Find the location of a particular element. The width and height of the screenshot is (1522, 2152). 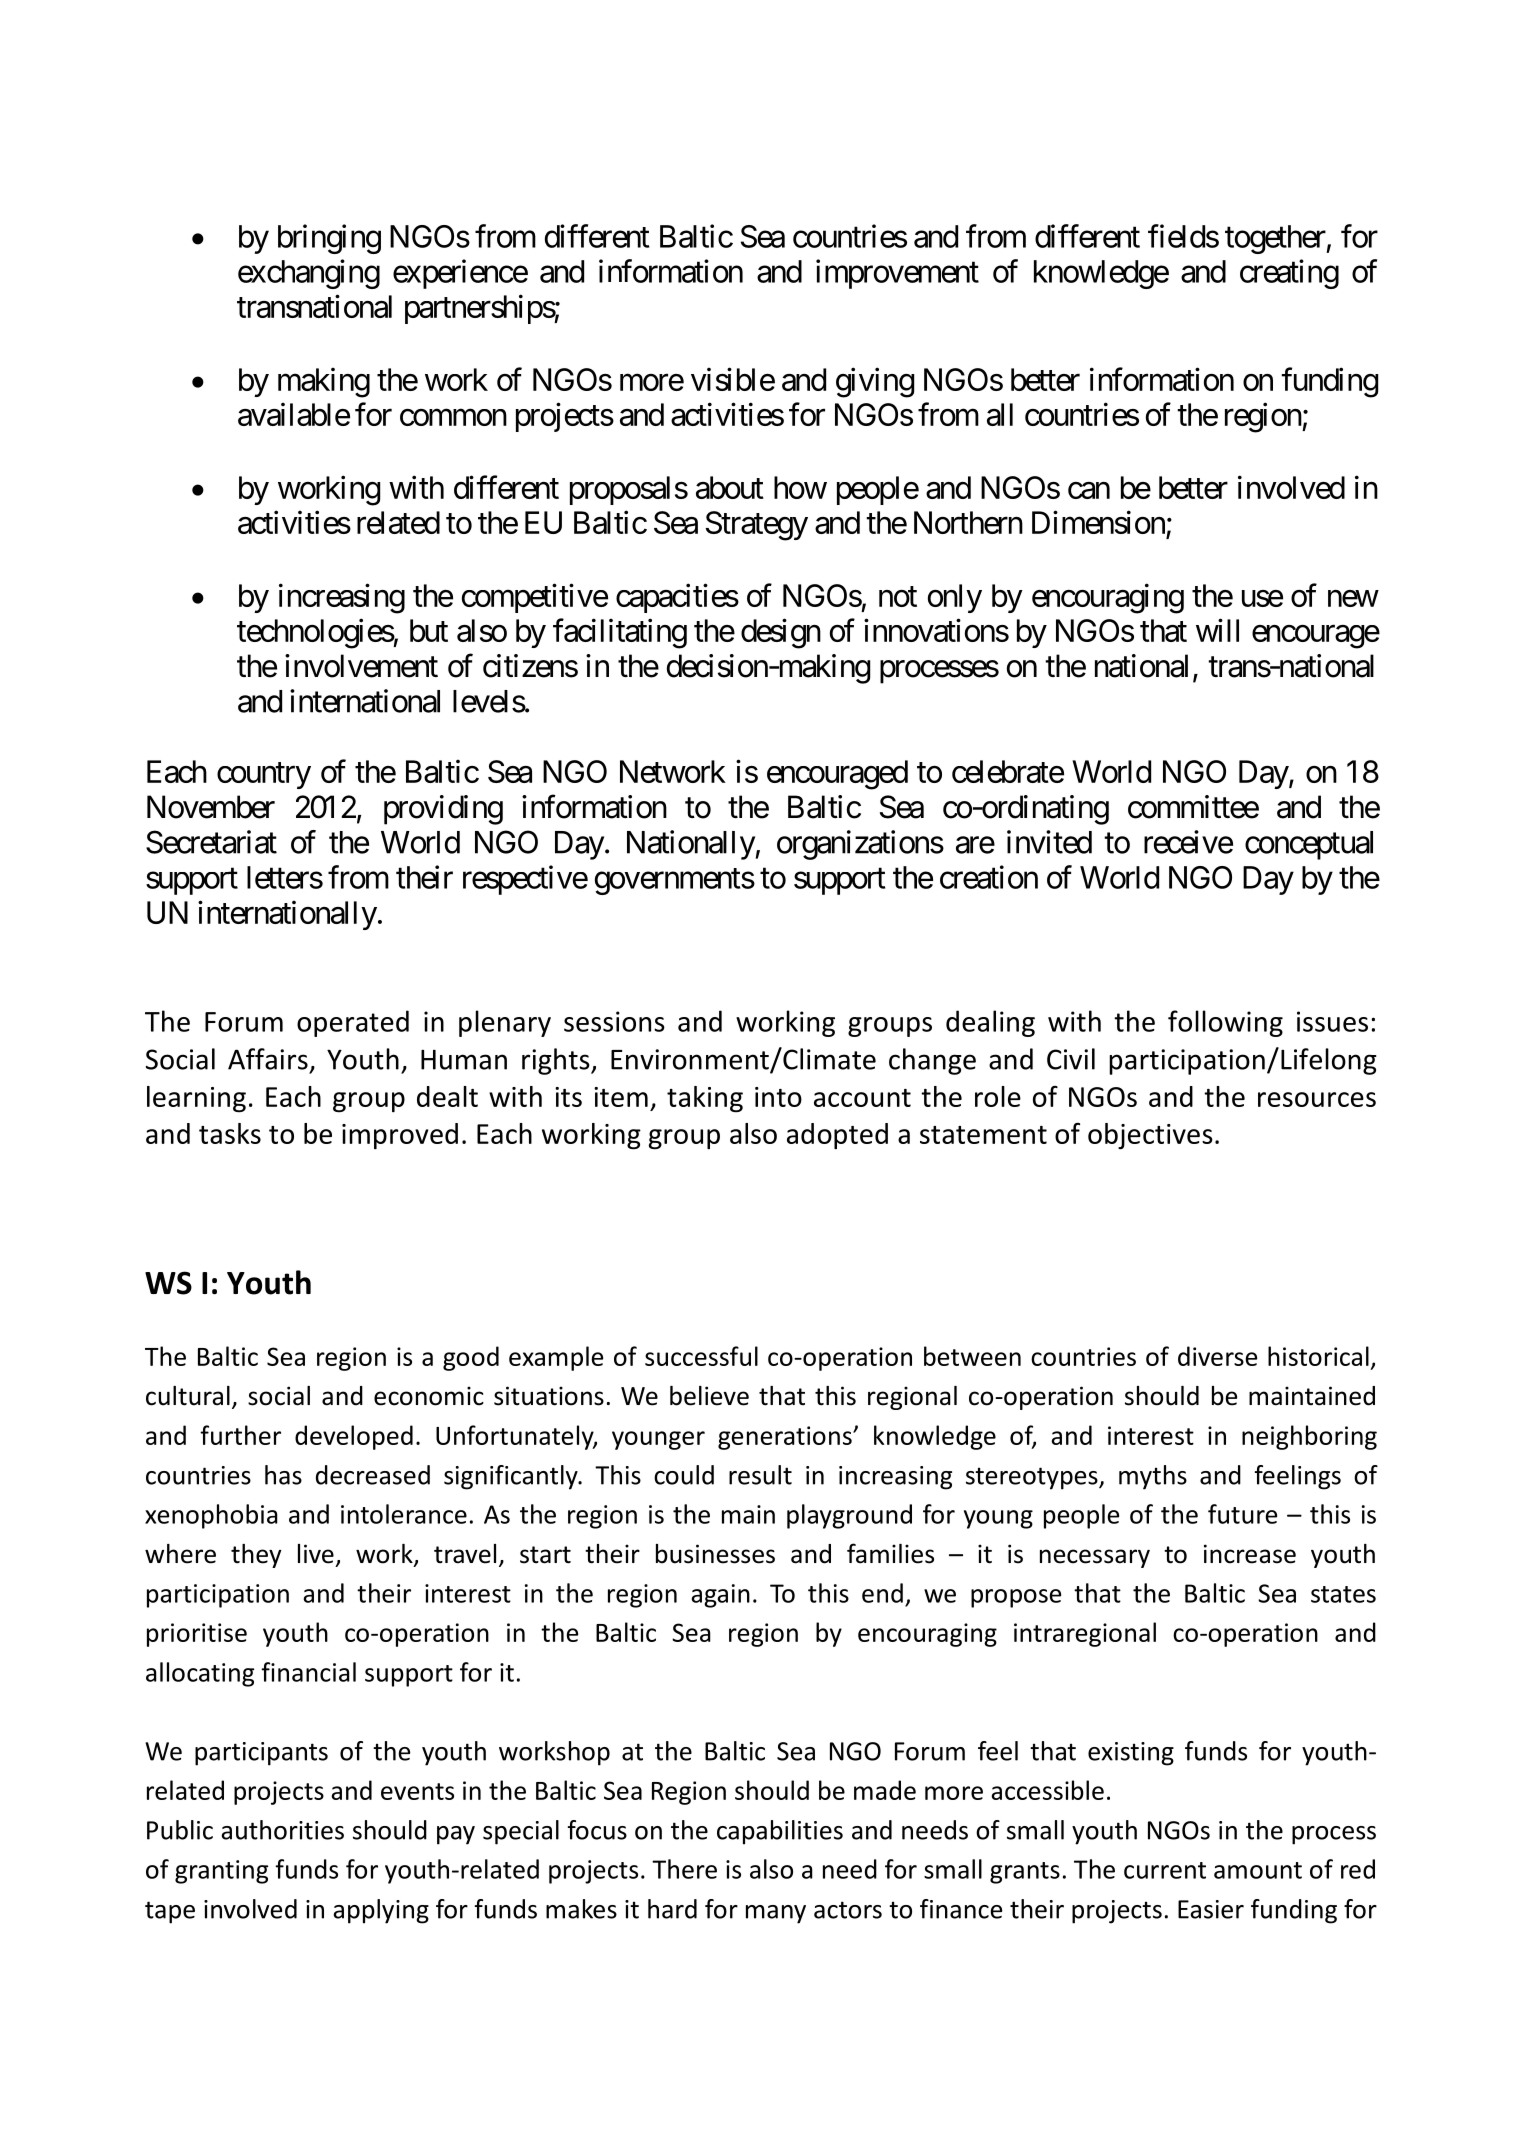

together is located at coordinates (1276, 239).
